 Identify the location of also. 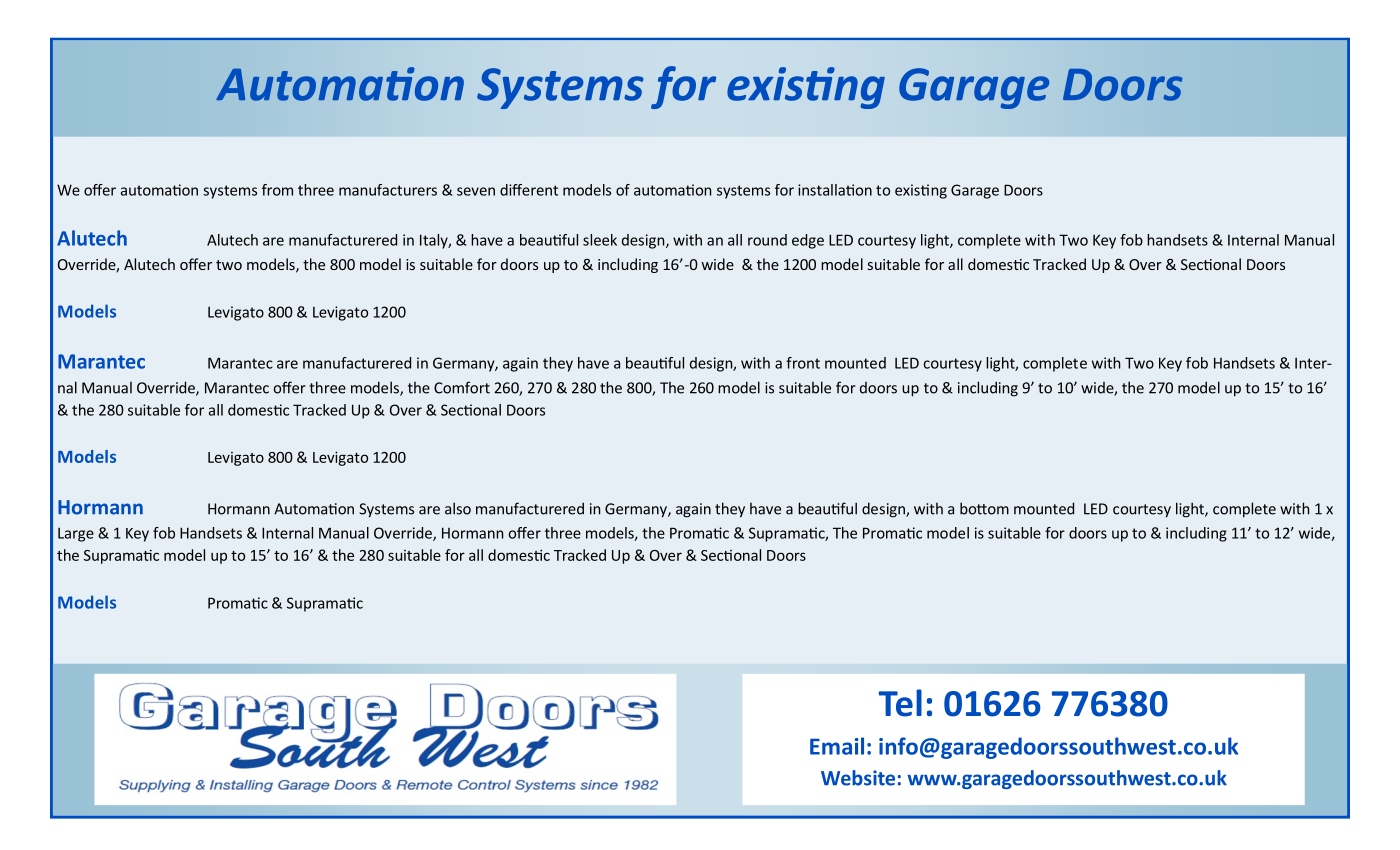
(458, 508).
